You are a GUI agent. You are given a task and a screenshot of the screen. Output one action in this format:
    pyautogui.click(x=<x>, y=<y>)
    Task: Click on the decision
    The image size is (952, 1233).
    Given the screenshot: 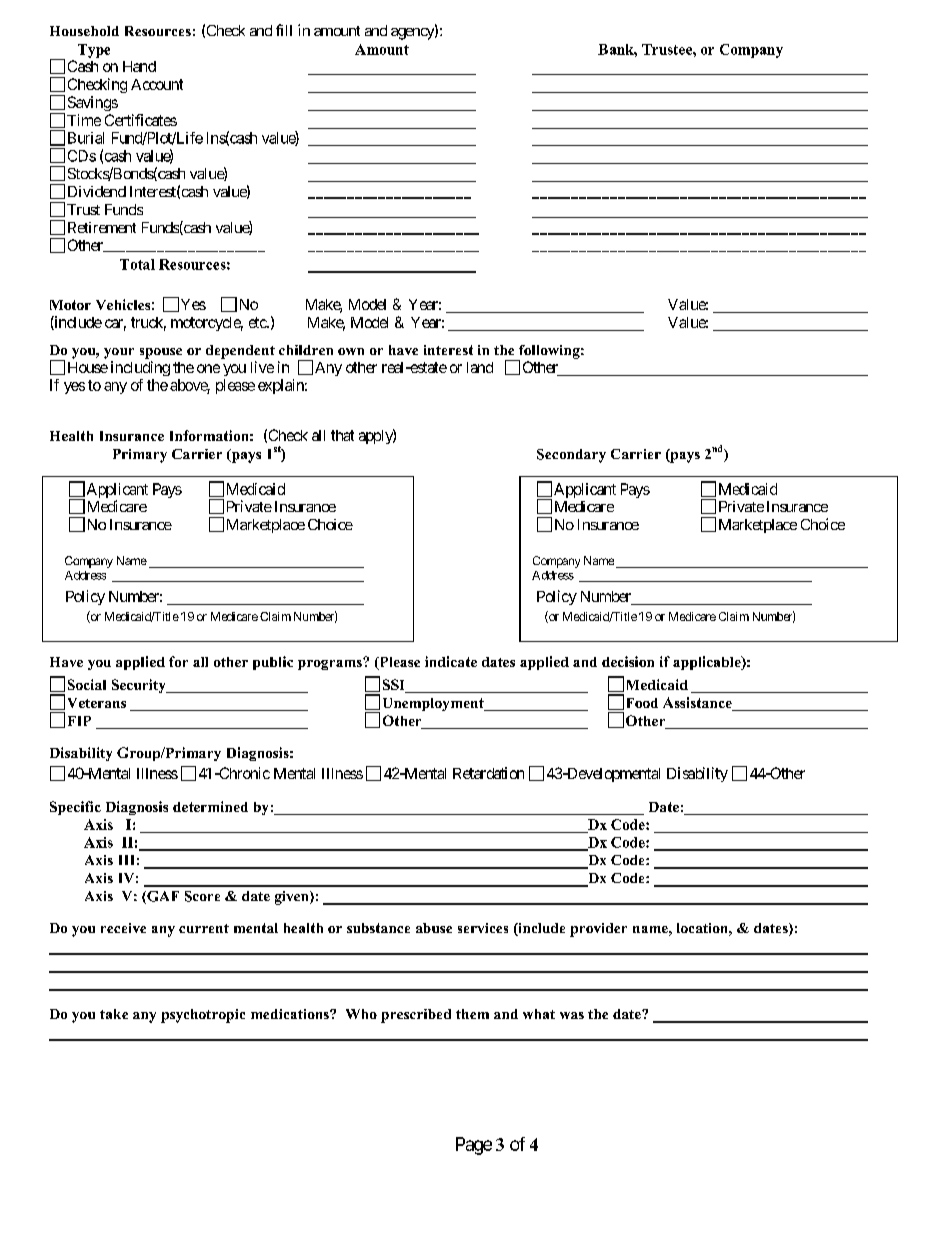 What is the action you would take?
    pyautogui.click(x=628, y=661)
